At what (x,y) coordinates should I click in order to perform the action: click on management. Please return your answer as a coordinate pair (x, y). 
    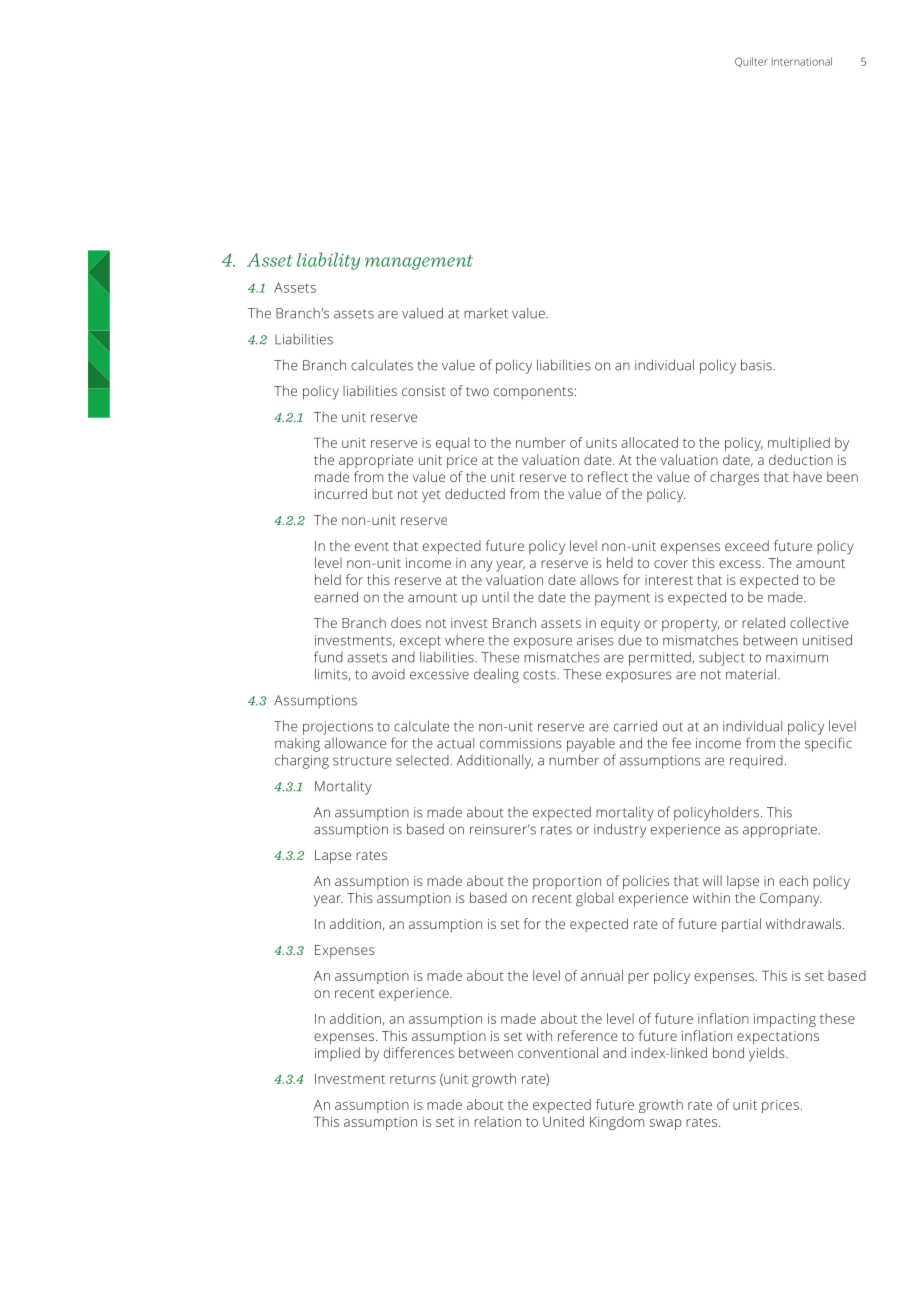
    Looking at the image, I should click on (419, 262).
